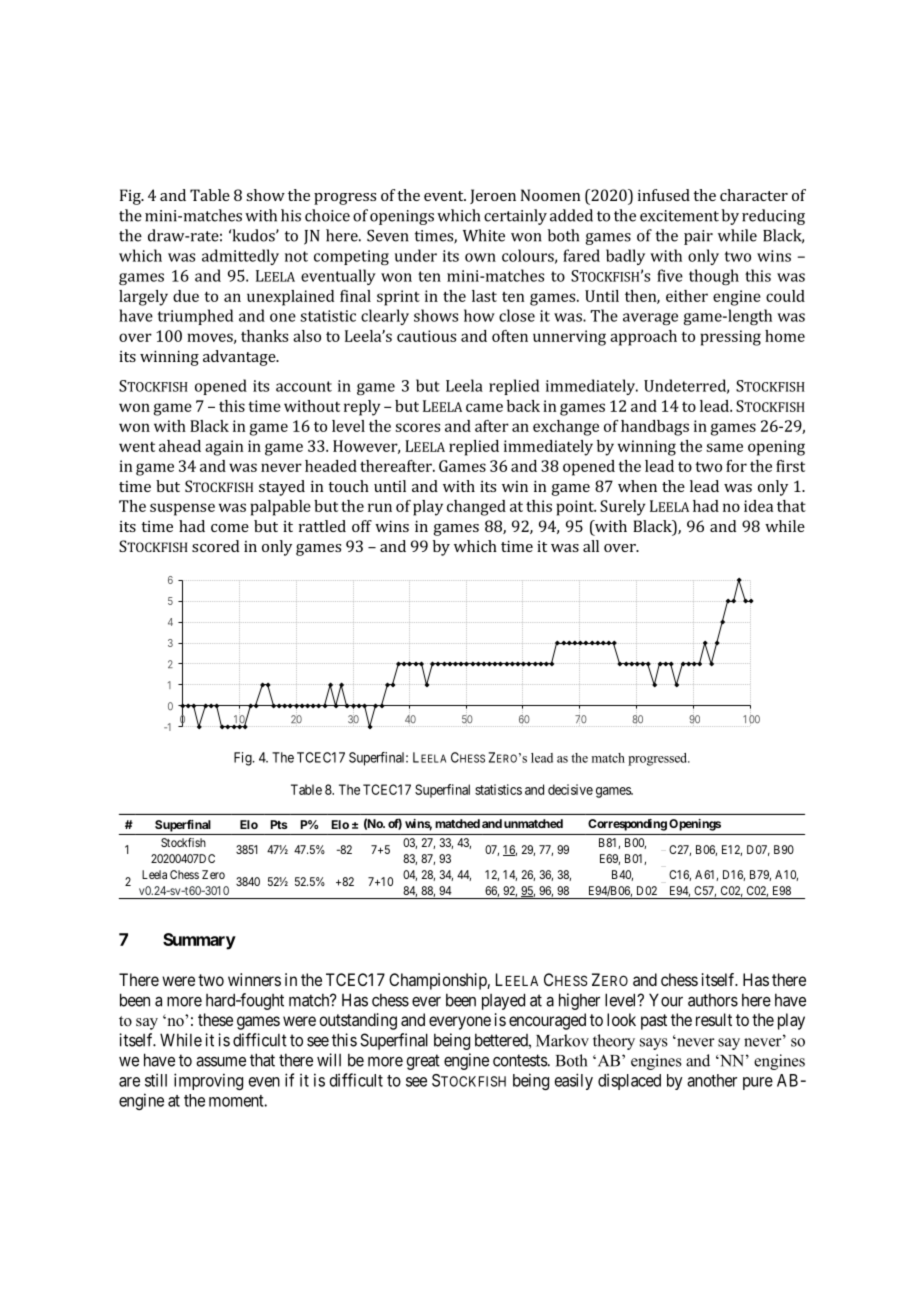 This screenshot has height=1308, width=924. I want to click on another, so click(712, 1080).
